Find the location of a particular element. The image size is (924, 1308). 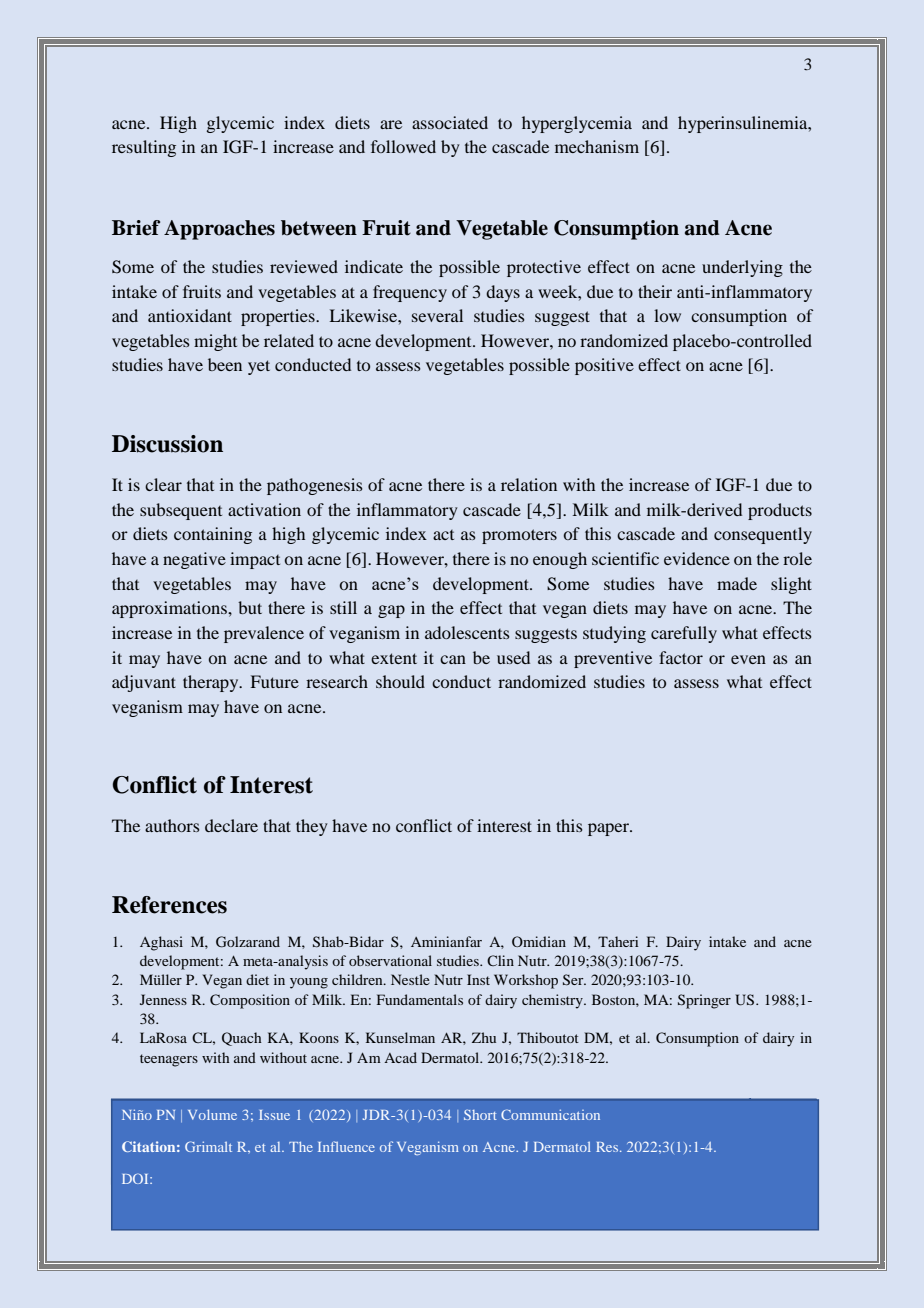

several is located at coordinates (437, 315).
